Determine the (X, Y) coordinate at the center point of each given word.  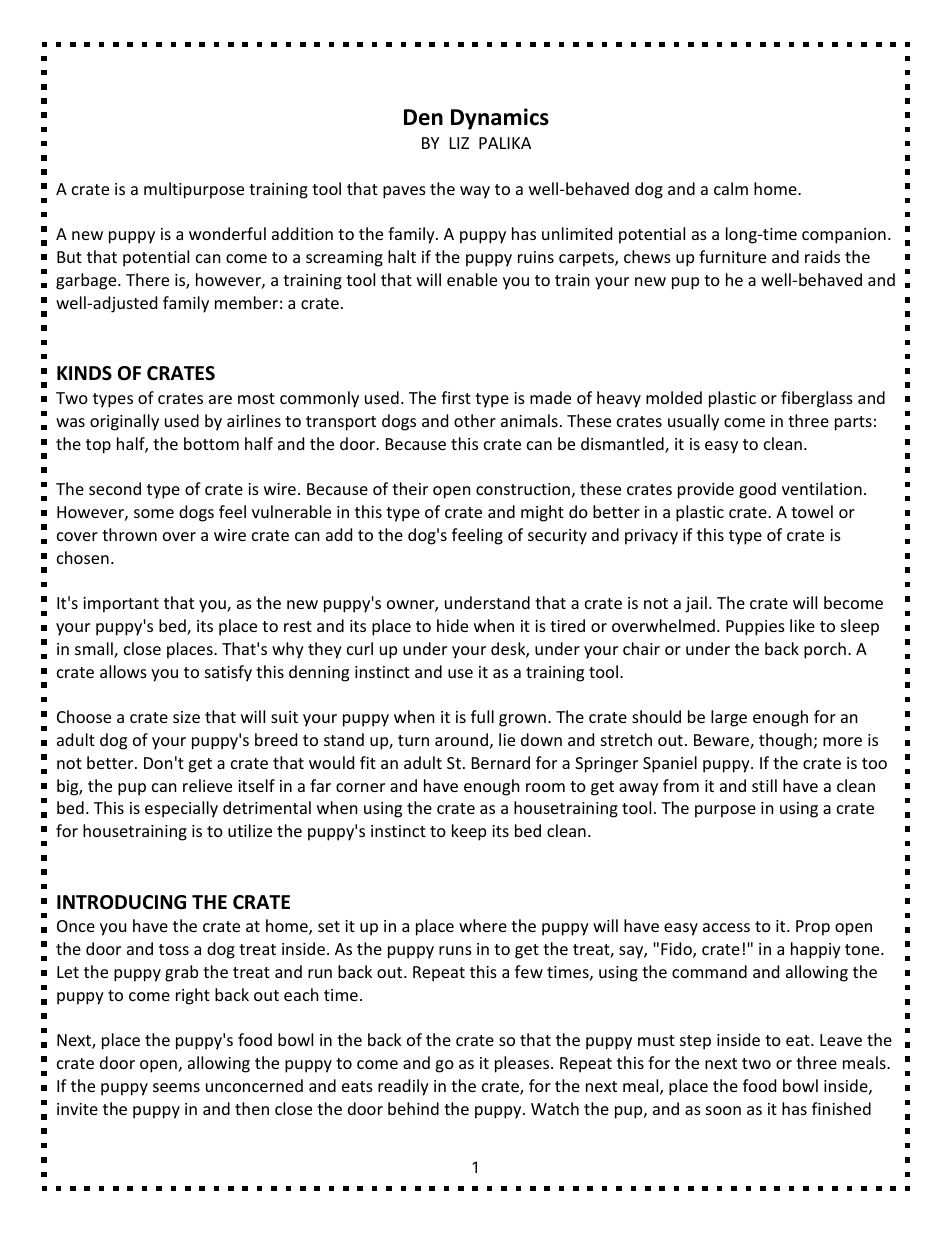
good (757, 490)
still (764, 785)
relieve (207, 785)
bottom (211, 443)
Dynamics (500, 119)
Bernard (501, 762)
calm (731, 188)
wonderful (227, 233)
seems (176, 1087)
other (475, 420)
